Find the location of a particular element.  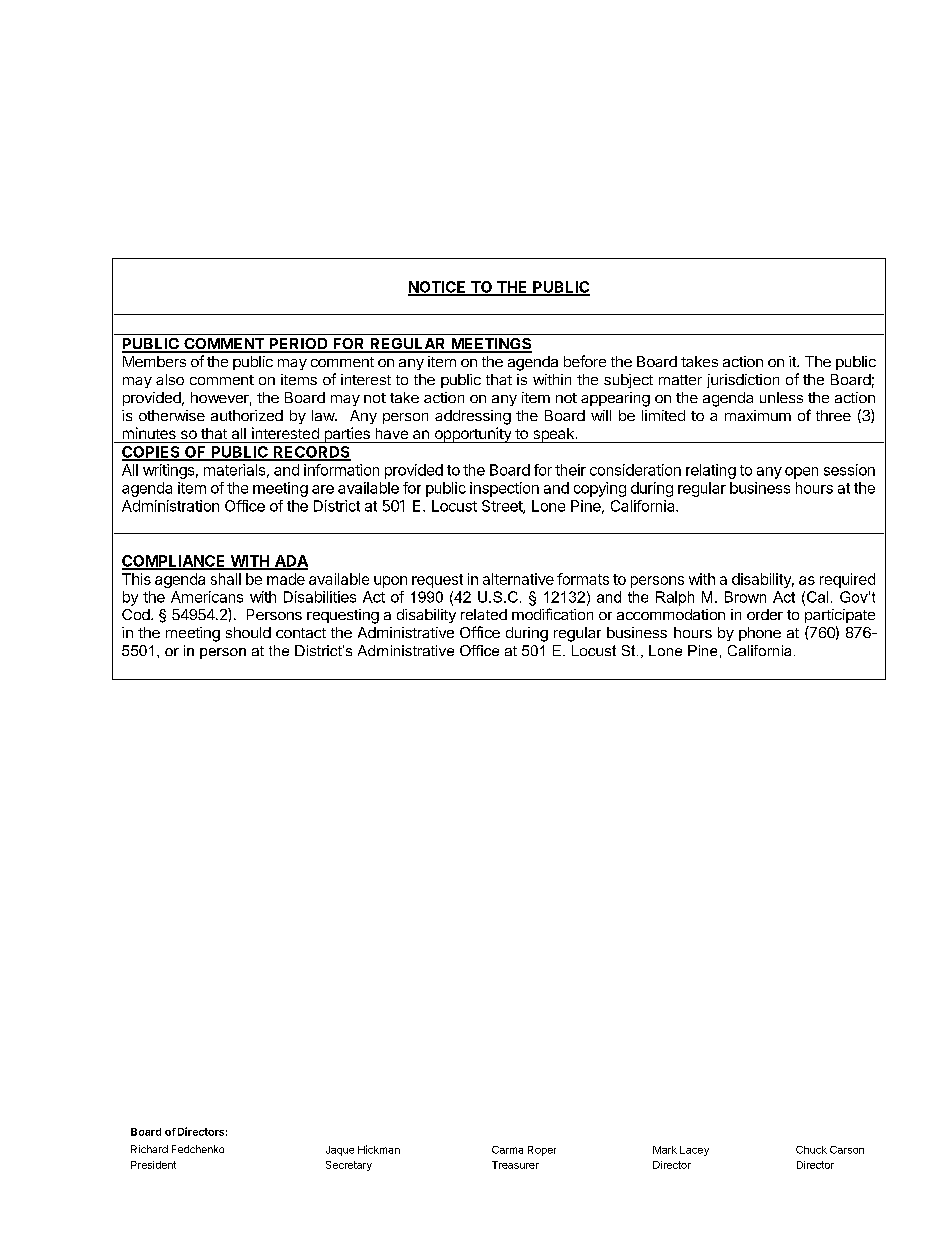

Richard is located at coordinates (149, 1149).
